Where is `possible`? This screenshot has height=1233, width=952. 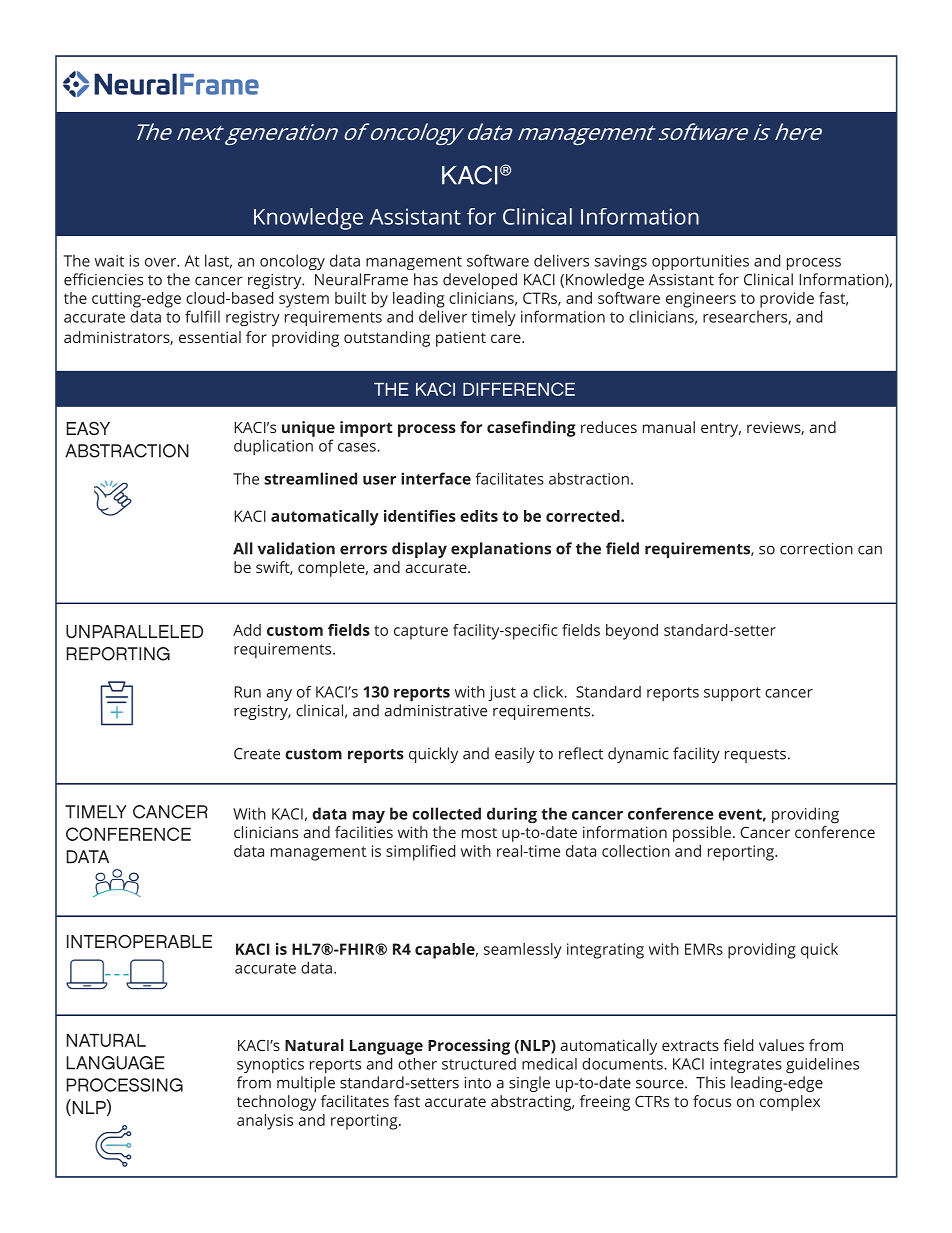 possible is located at coordinates (702, 834).
